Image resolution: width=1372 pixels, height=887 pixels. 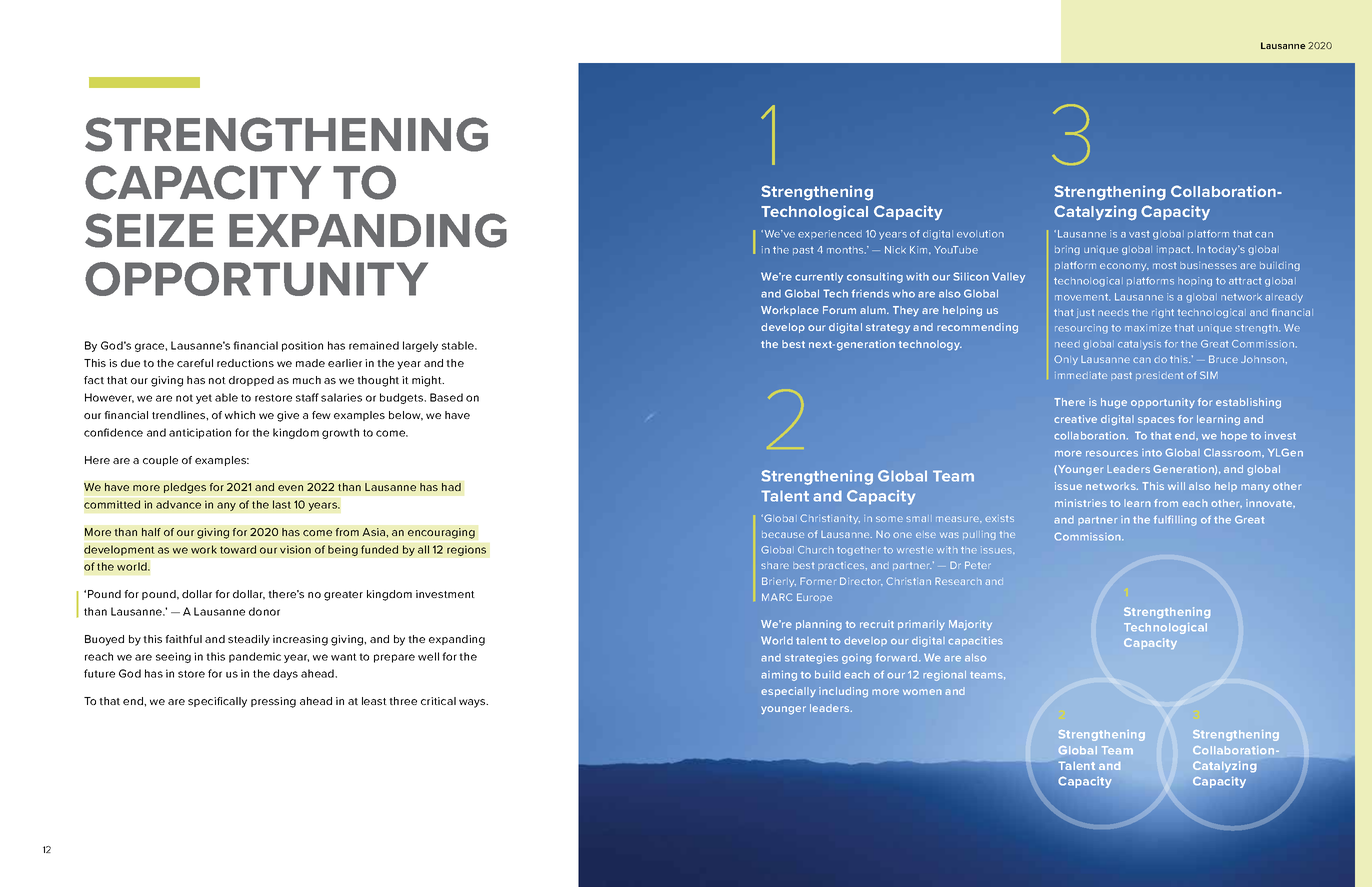 What do you see at coordinates (1152, 453) in the screenshot?
I see `into` at bounding box center [1152, 453].
